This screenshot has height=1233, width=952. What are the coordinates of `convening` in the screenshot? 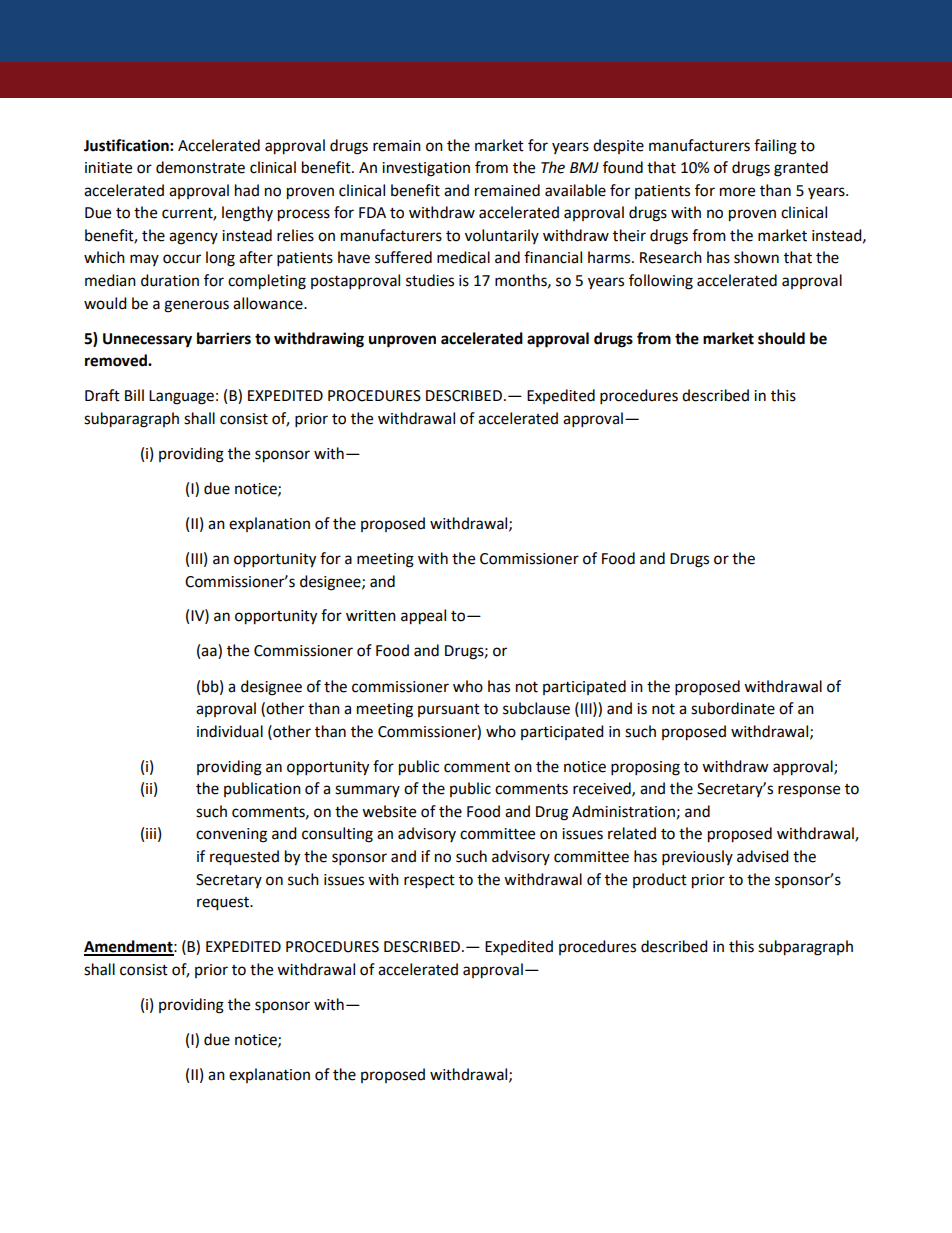 It's located at (231, 835).
